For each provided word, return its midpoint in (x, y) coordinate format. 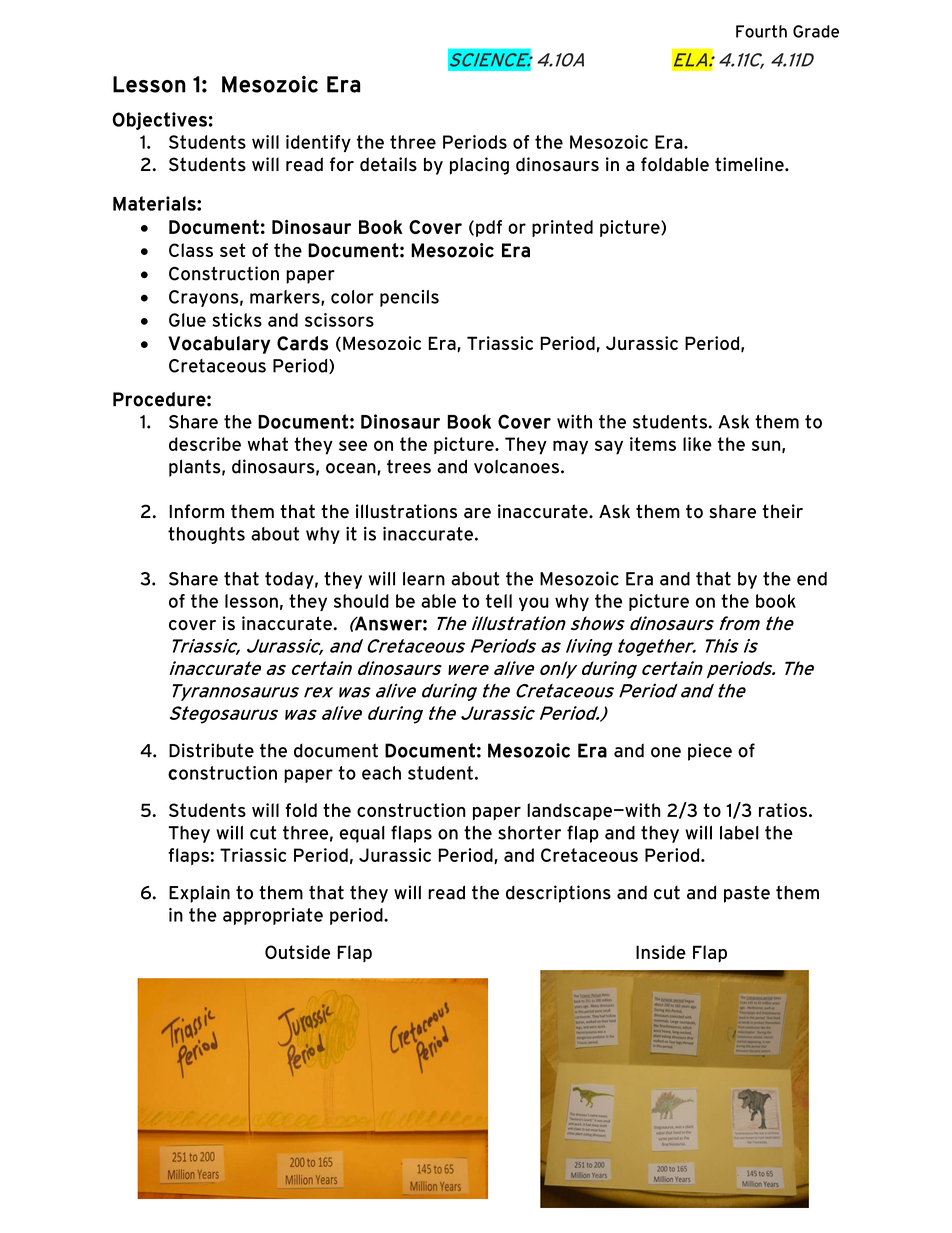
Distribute (211, 750)
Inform (196, 511)
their (782, 511)
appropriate (273, 916)
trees (409, 467)
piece (710, 752)
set (233, 250)
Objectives (159, 121)
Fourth (761, 31)
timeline (750, 164)
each (381, 773)
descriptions (558, 894)
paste (747, 894)
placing (479, 166)
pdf (489, 228)
